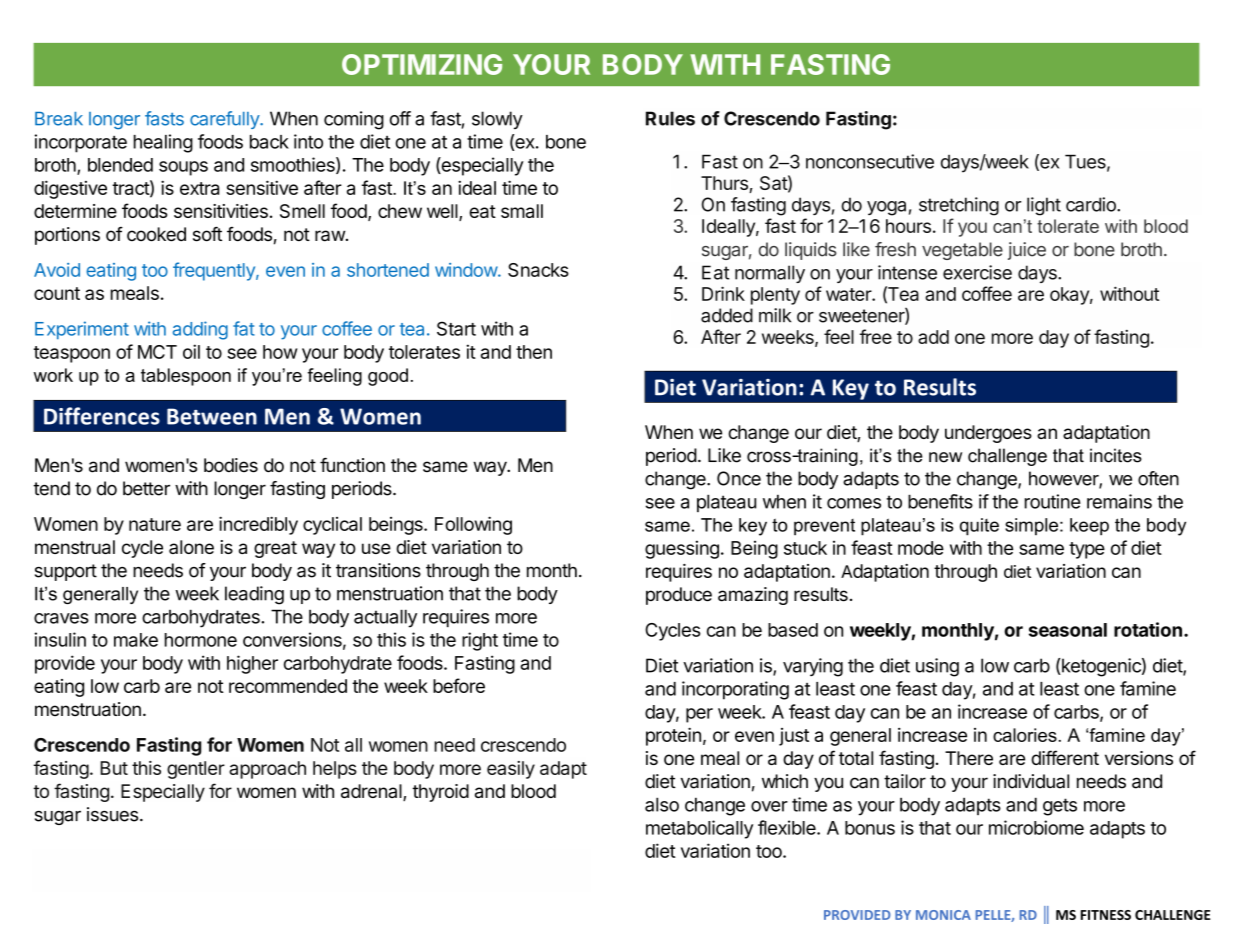  I want to click on then, so click(534, 352).
